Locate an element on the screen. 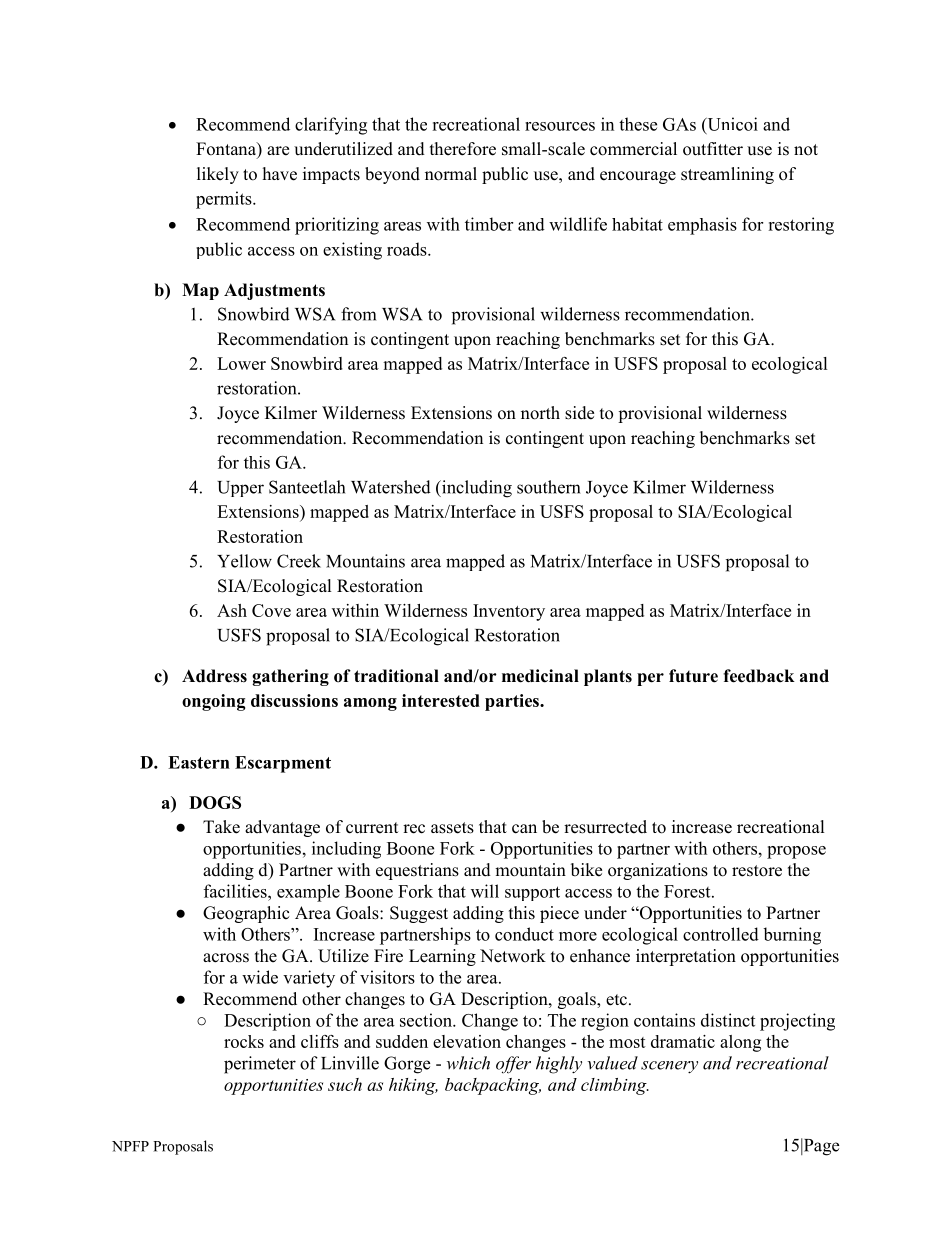 This screenshot has height=1233, width=952. streamlining is located at coordinates (727, 175).
